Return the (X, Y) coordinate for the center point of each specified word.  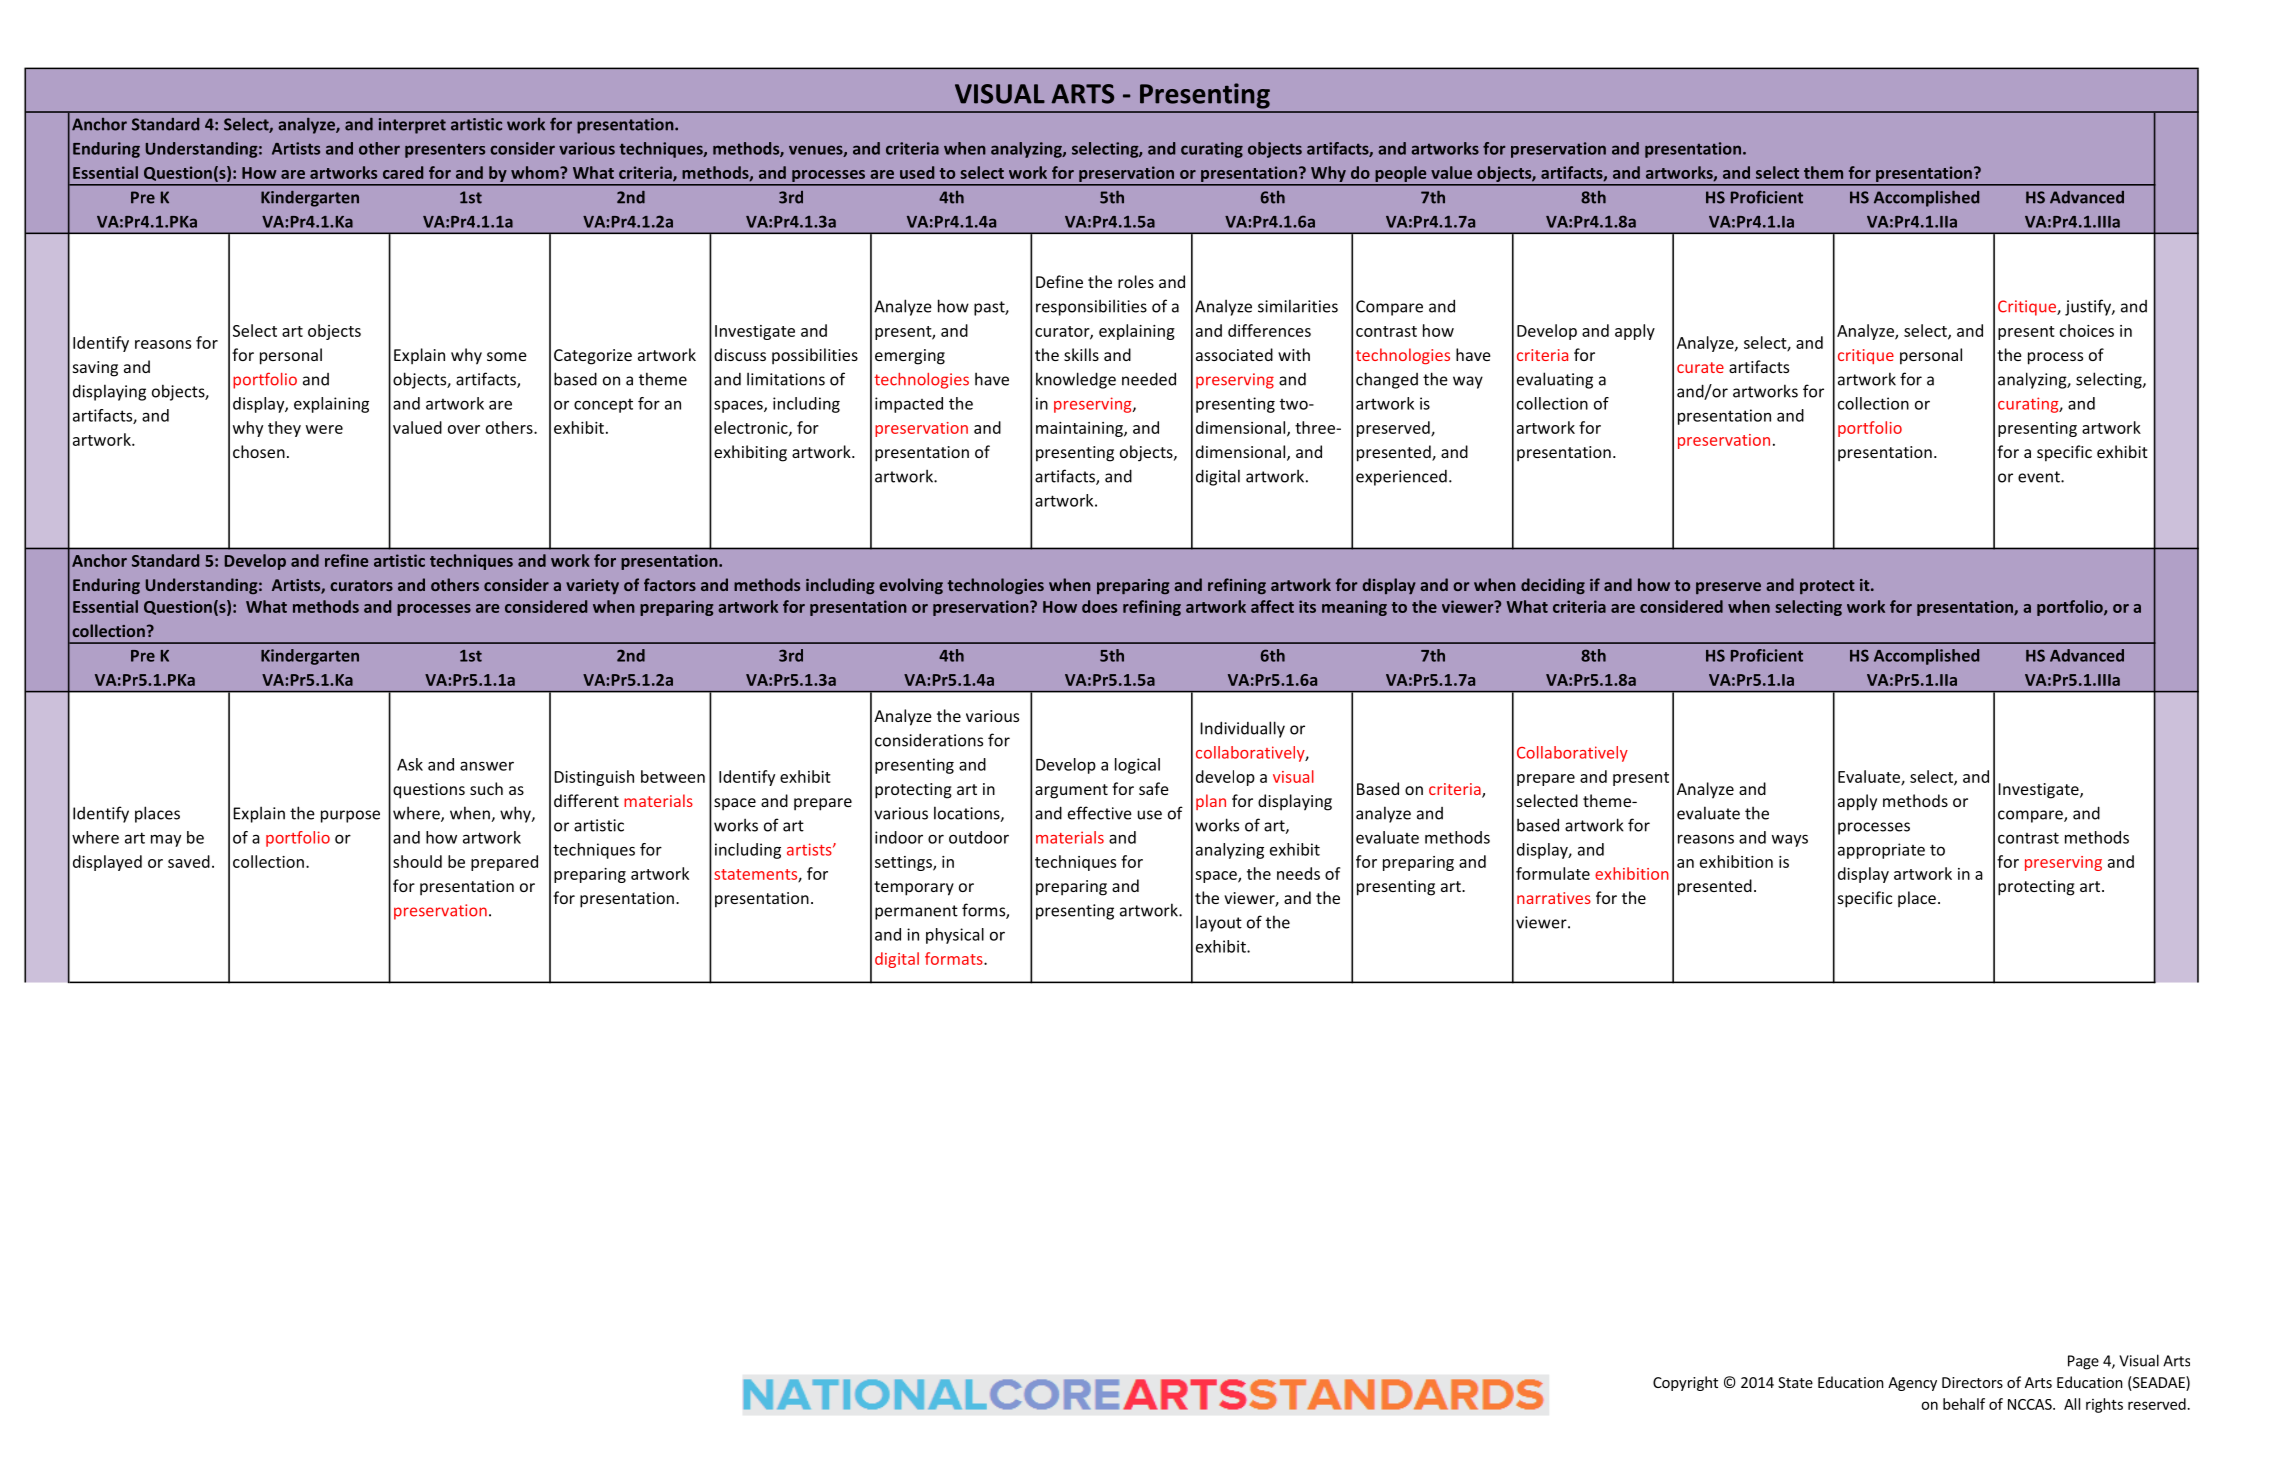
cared (403, 172)
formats (955, 958)
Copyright (1685, 1383)
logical (1137, 766)
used (917, 172)
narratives (1554, 898)
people (1401, 175)
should (417, 861)
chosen (259, 451)
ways (1790, 840)
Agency (1912, 1384)
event (2040, 477)
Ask (410, 764)
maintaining (1080, 429)
